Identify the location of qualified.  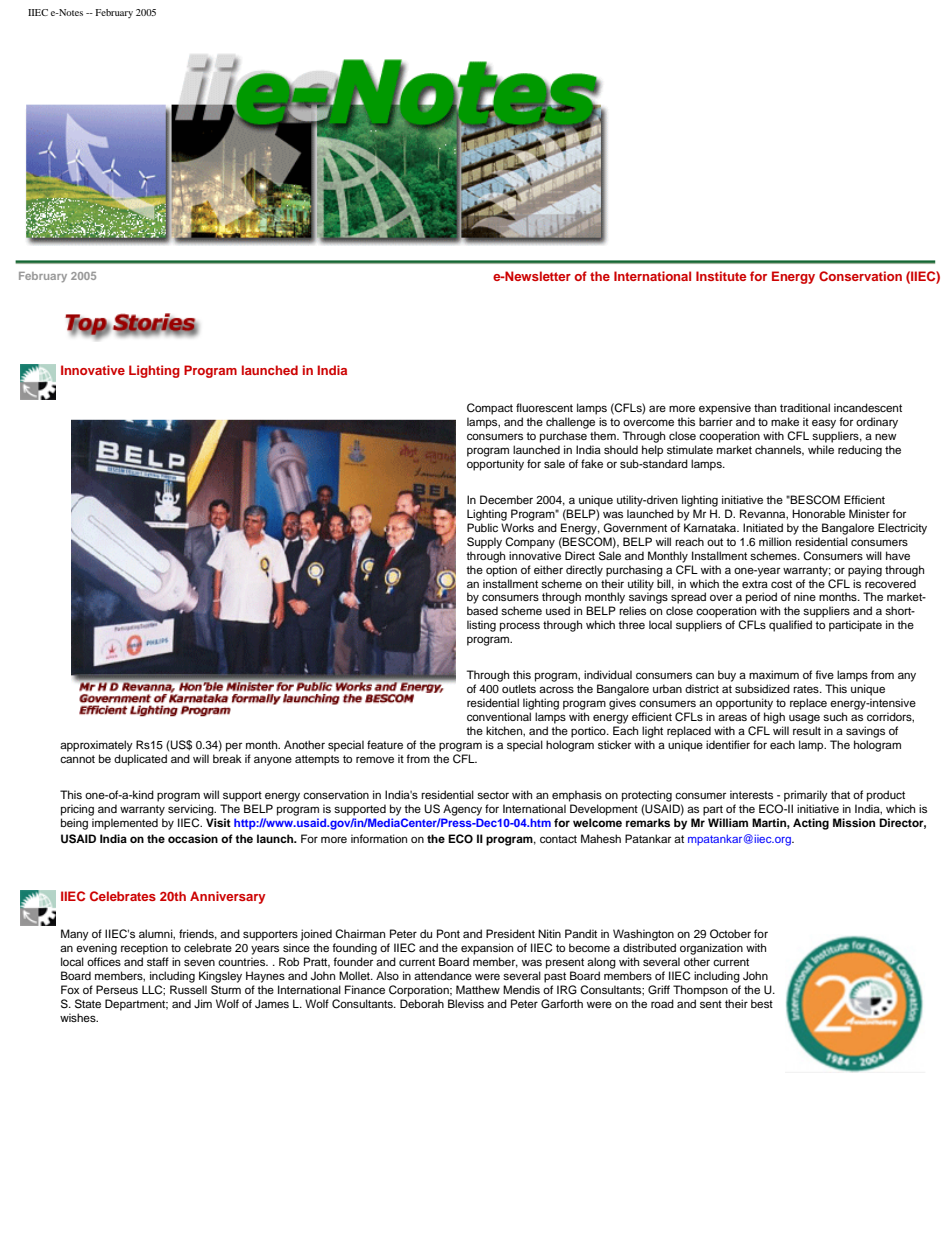
(790, 626).
